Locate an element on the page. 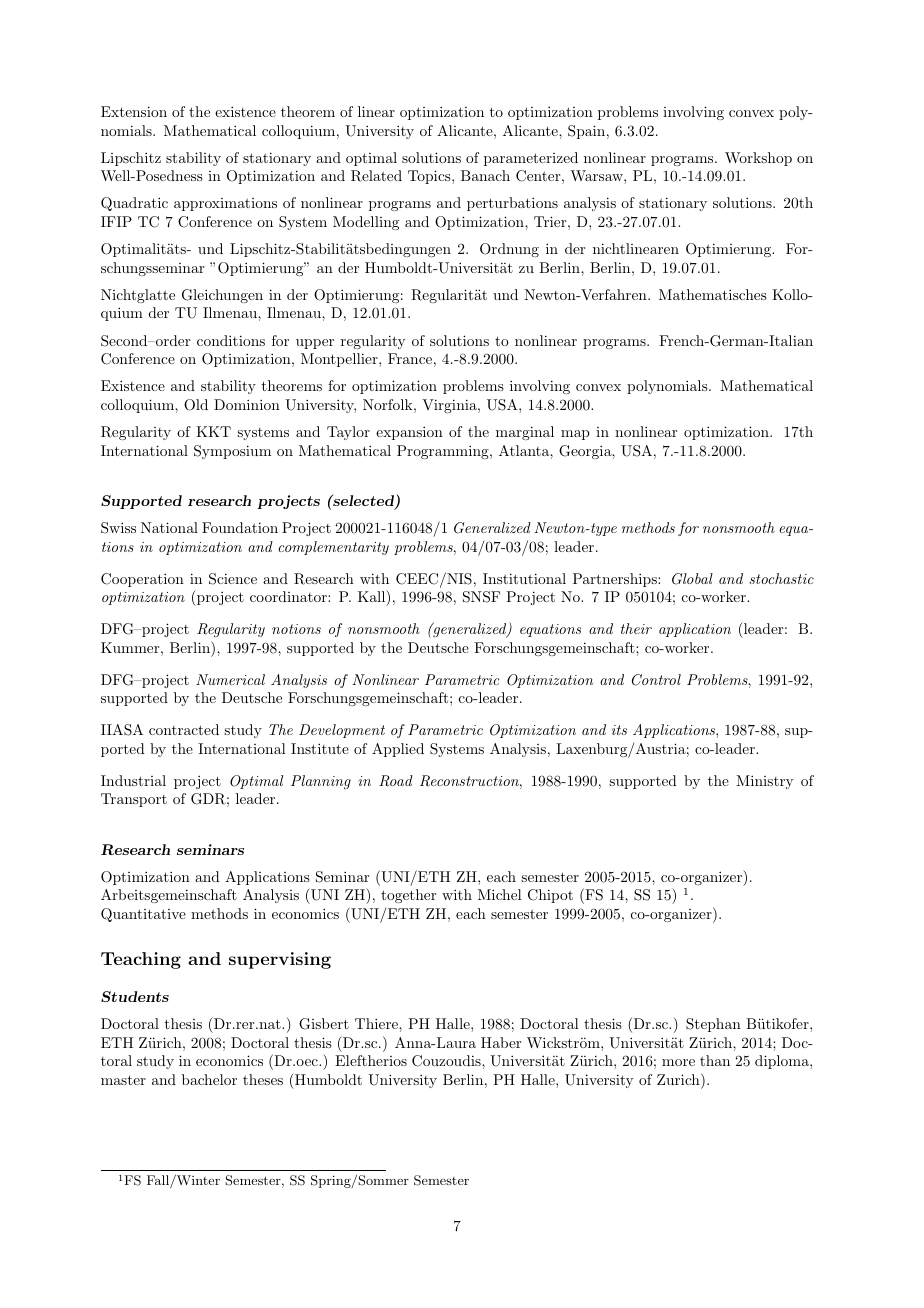 The width and height of the image is (924, 1308). Extension is located at coordinates (134, 111).
